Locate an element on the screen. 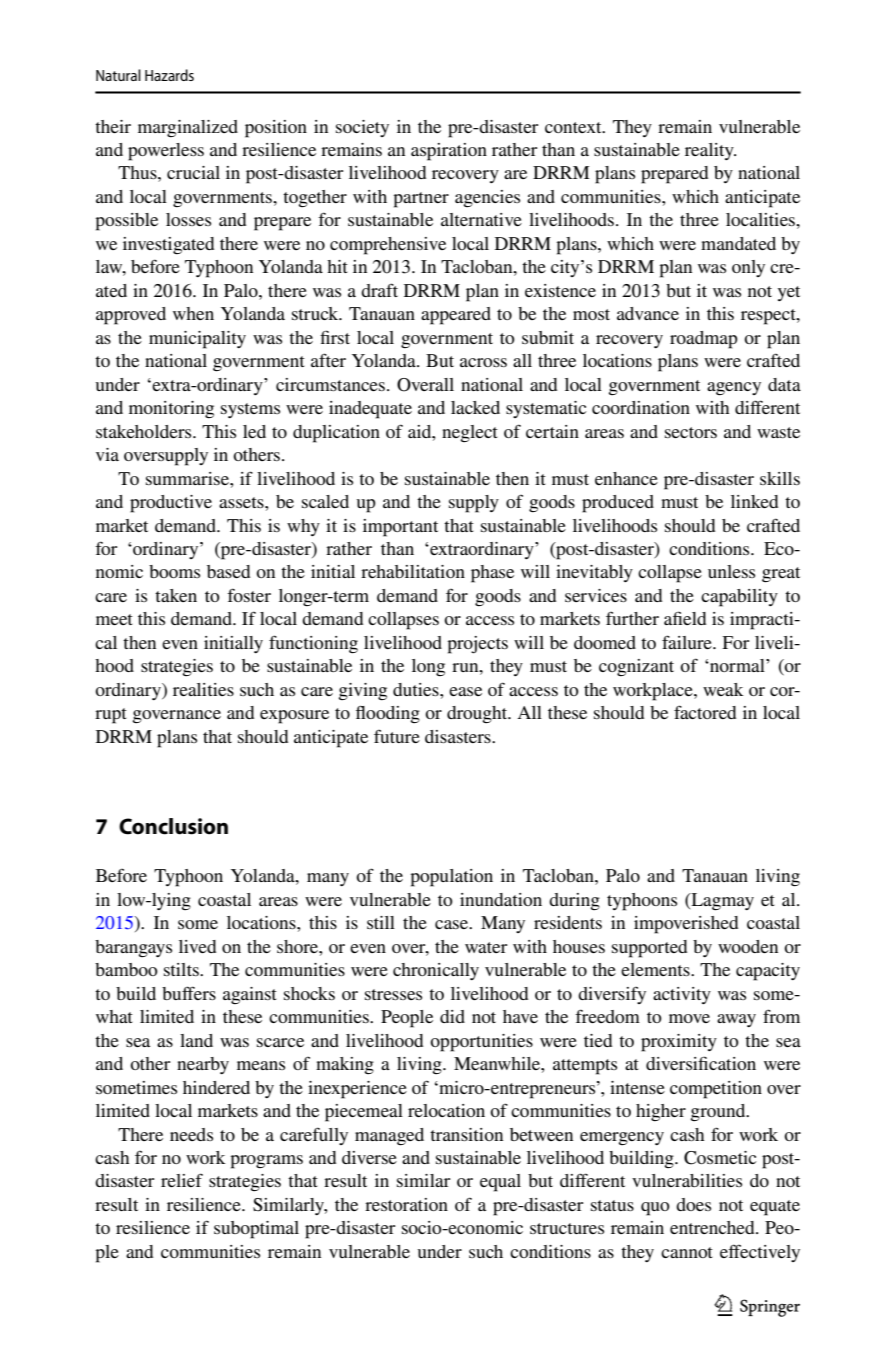 The image size is (896, 1359). restoration is located at coordinates (406, 1204).
